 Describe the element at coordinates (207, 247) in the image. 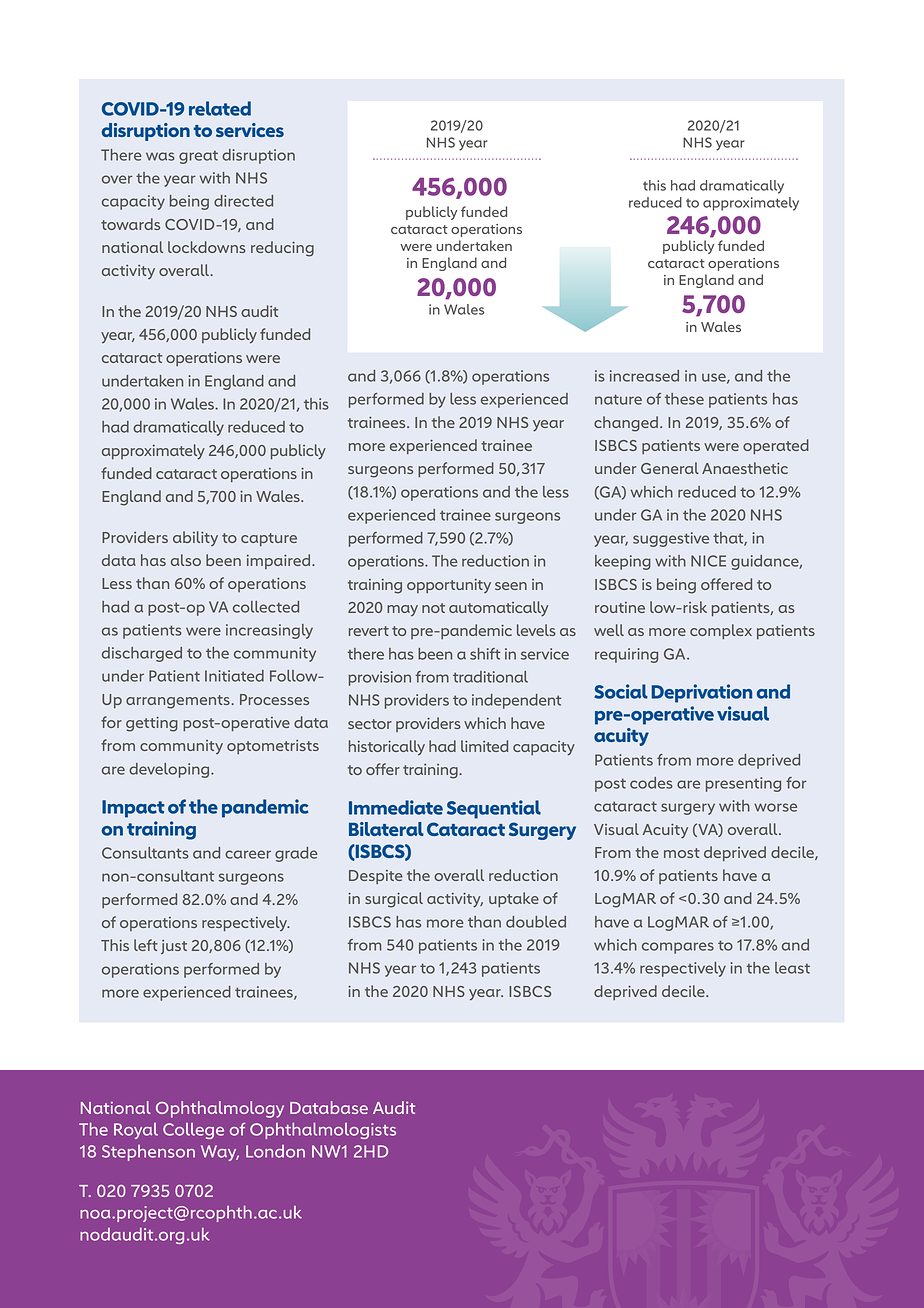

I see `lockdowns` at that location.
